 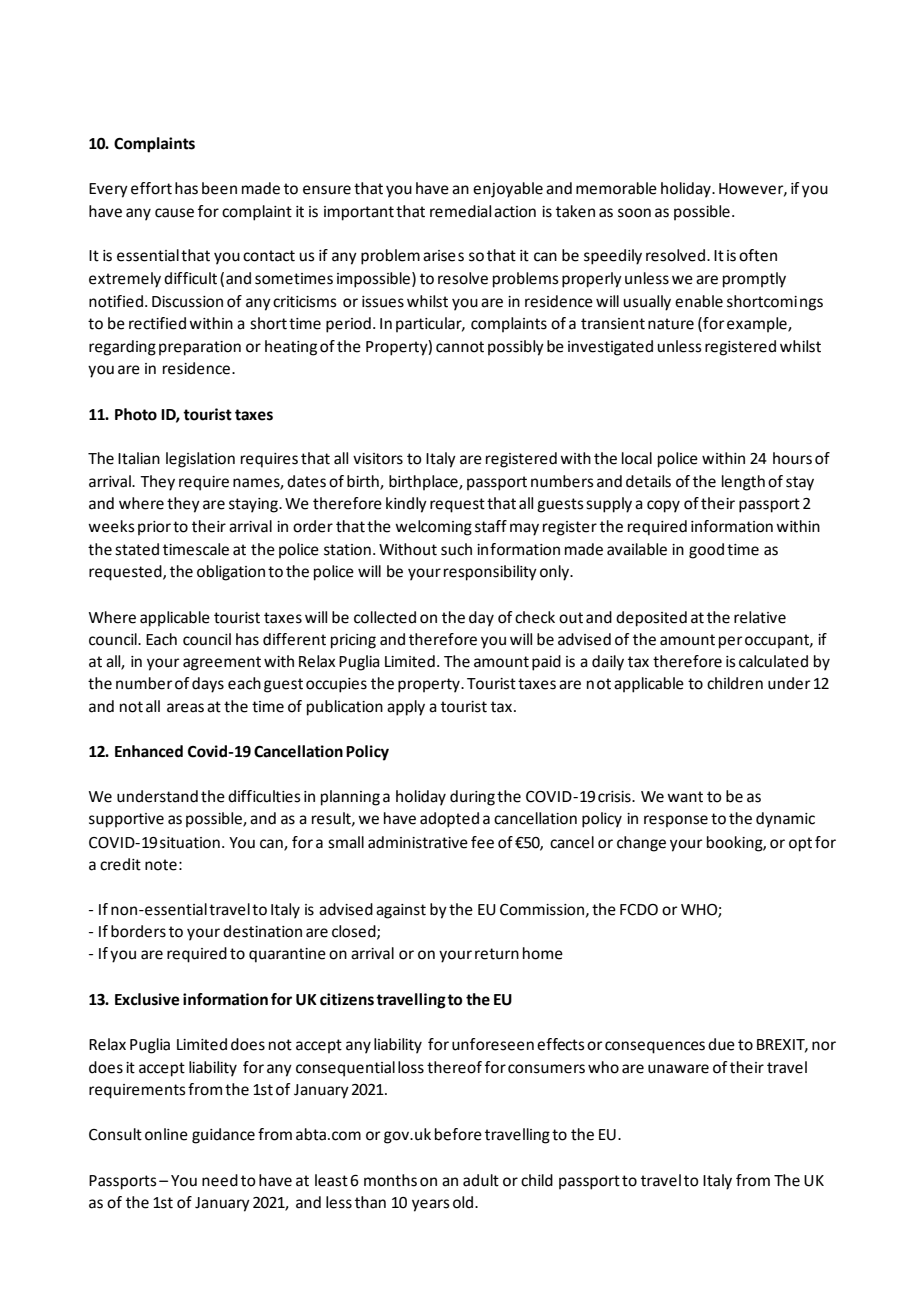 I want to click on remedial, so click(x=460, y=211).
